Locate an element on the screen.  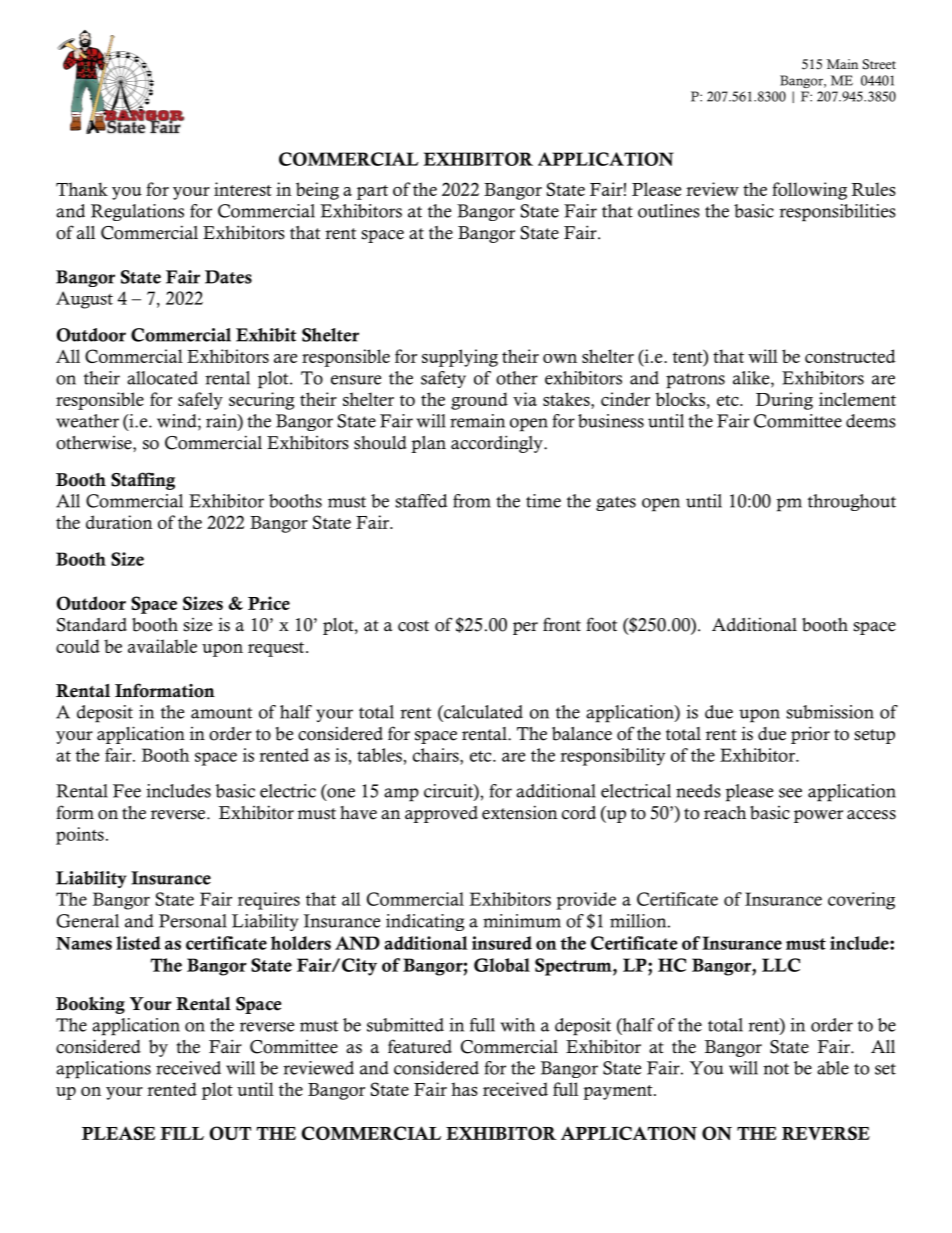
approved is located at coordinates (441, 814).
